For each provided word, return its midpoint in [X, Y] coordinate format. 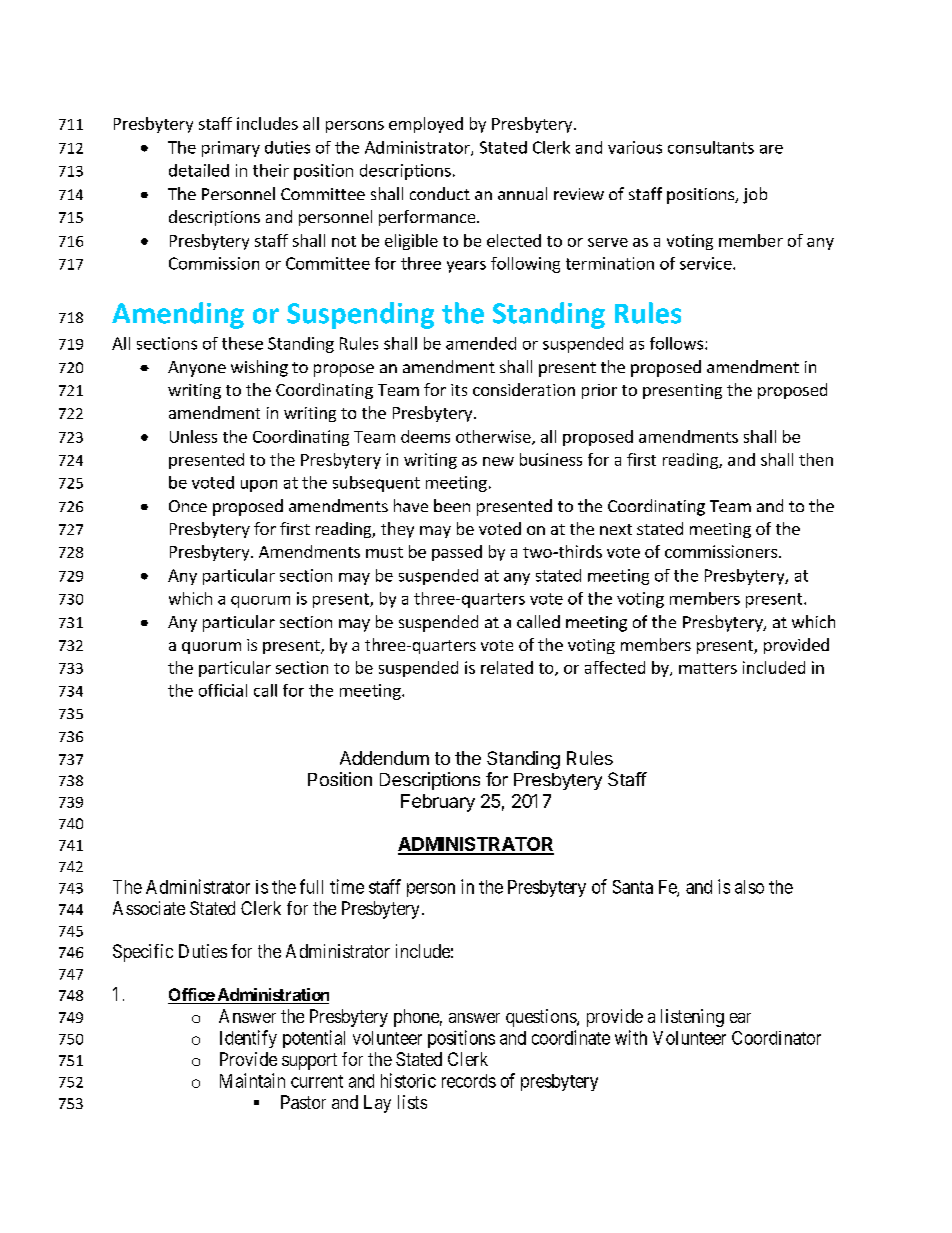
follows [678, 343]
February [438, 803]
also [749, 887]
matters [708, 668]
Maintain [252, 1080]
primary [231, 149]
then [816, 459]
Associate [149, 908]
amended [481, 343]
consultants [711, 147]
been [452, 505]
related [507, 667]
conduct [440, 193]
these [242, 343]
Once [188, 506]
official [223, 690]
